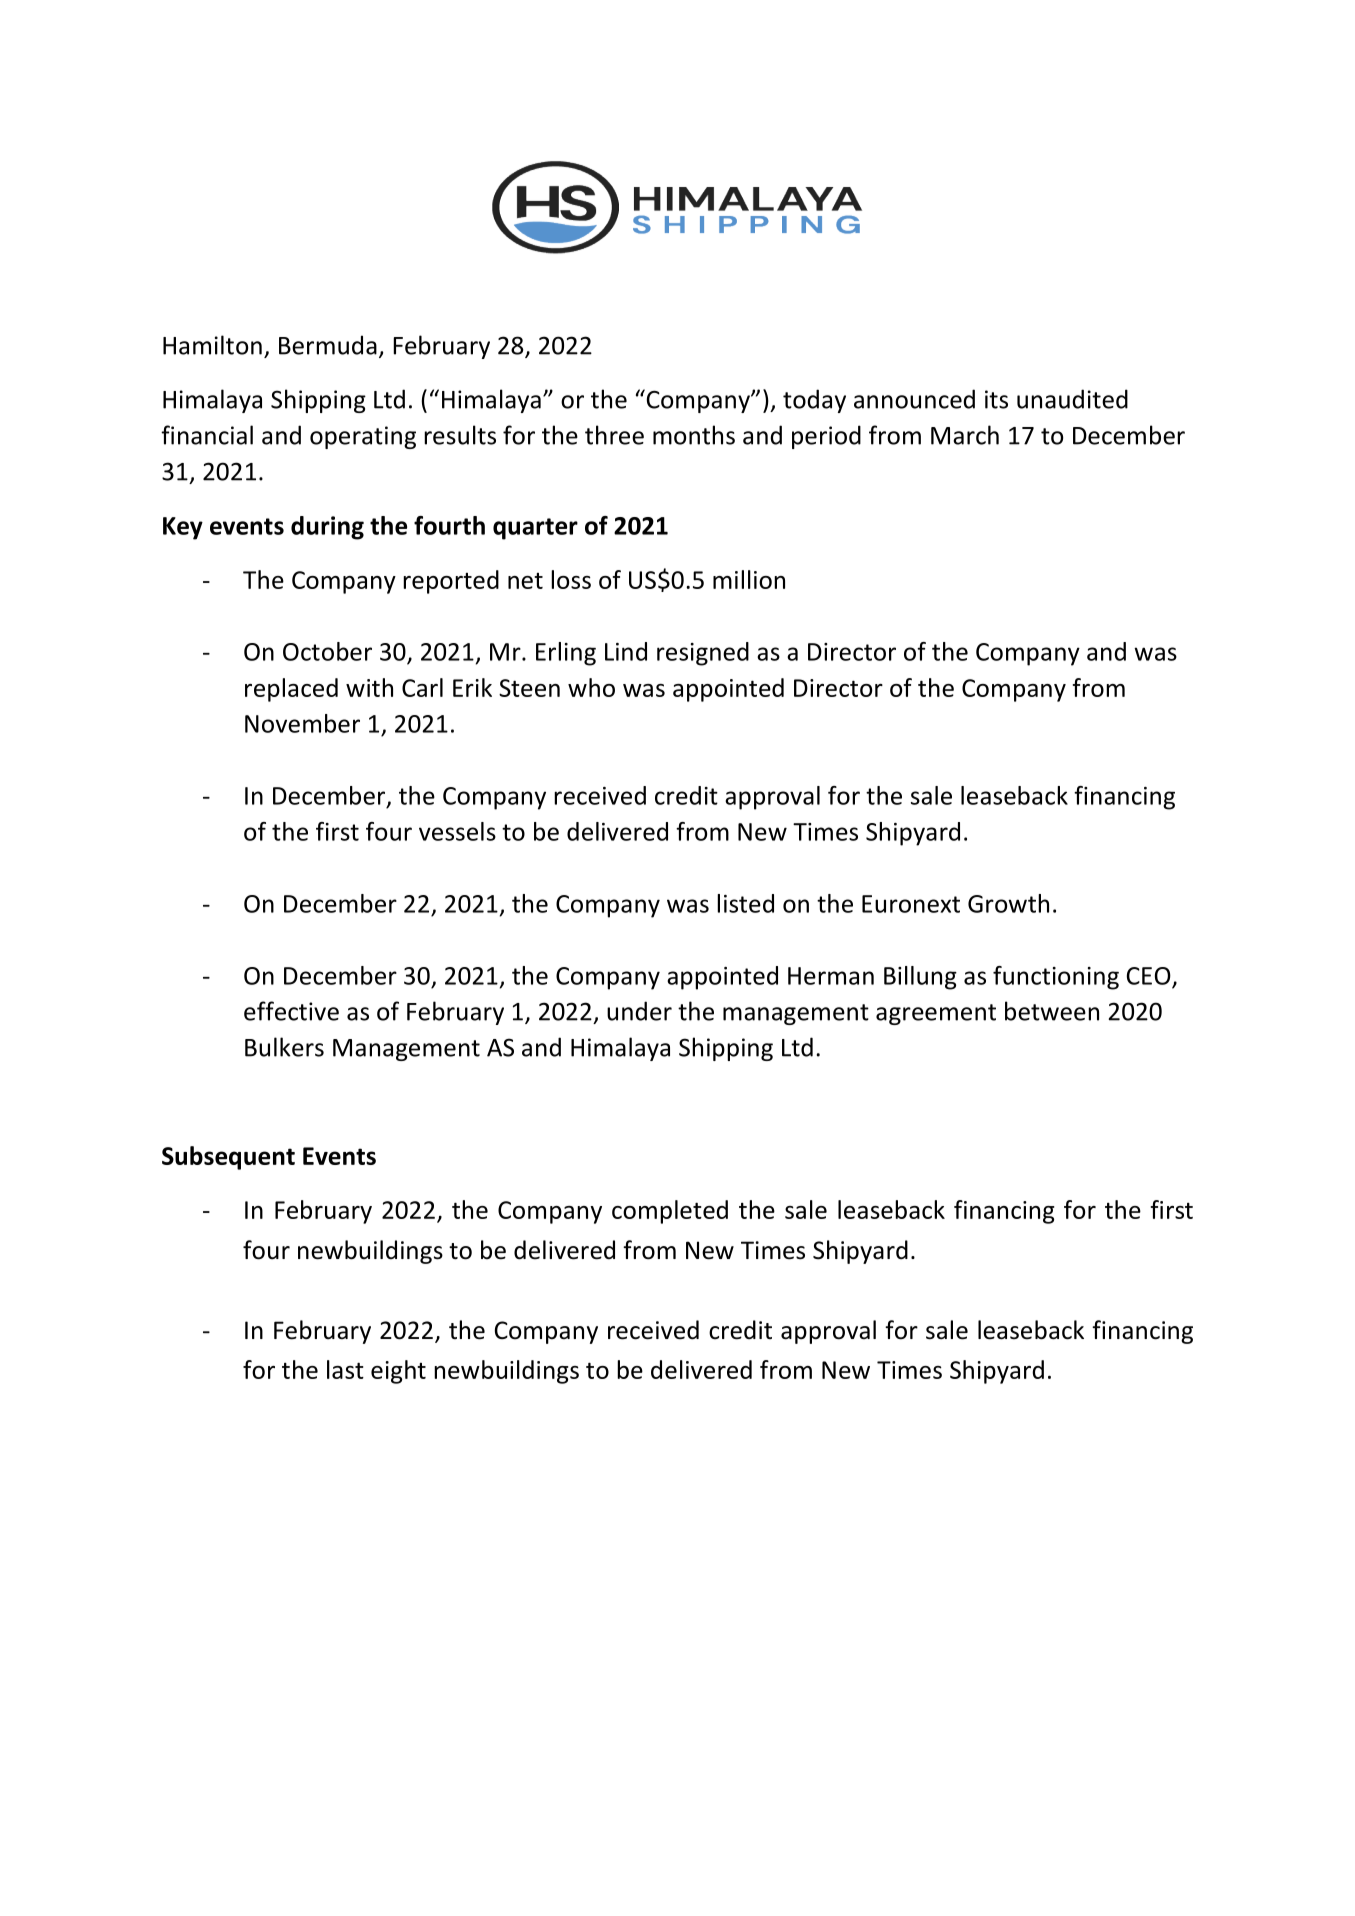  What do you see at coordinates (1052, 1011) in the page?
I see `between` at bounding box center [1052, 1011].
